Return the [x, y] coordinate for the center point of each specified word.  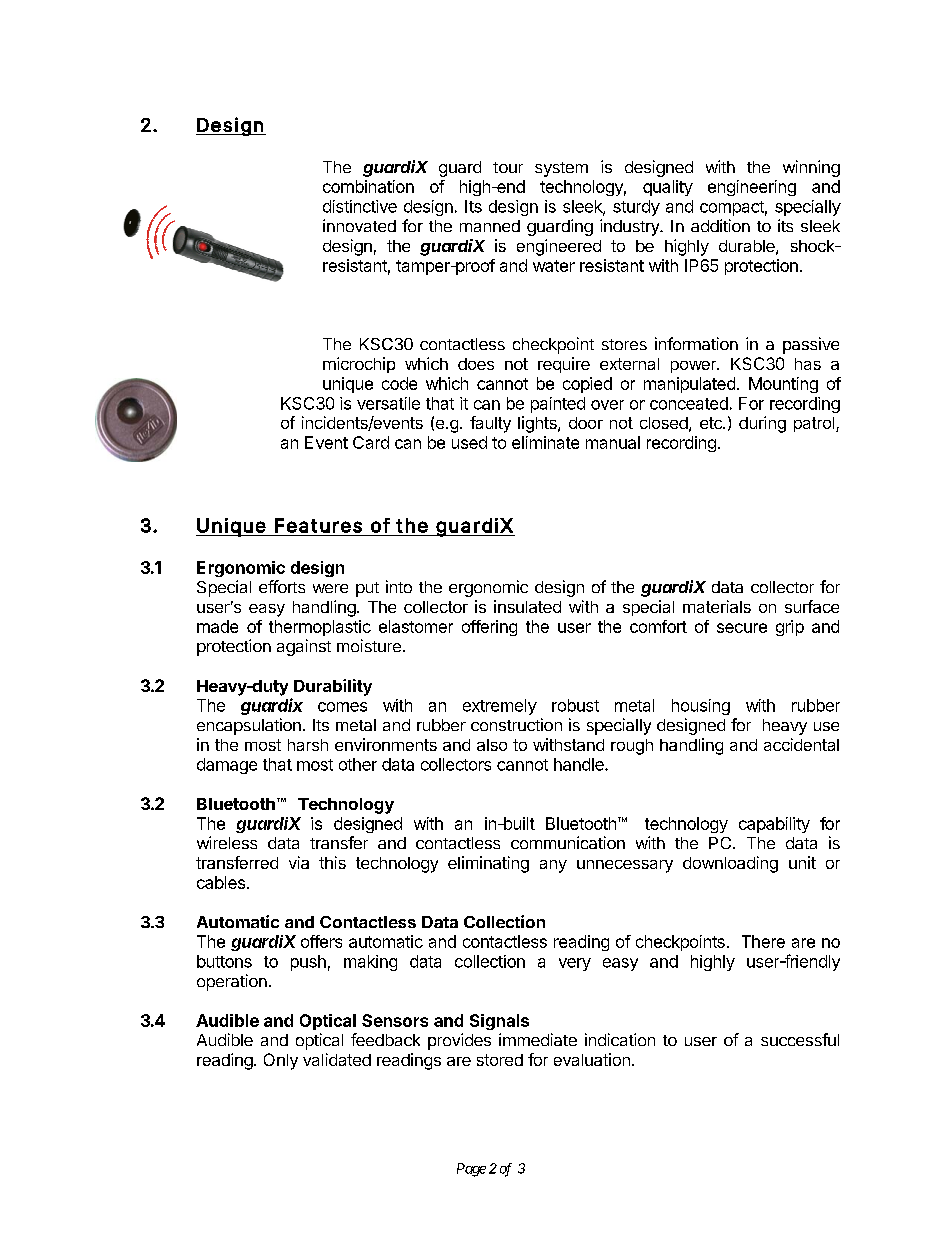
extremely [500, 707]
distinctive [360, 206]
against [304, 647]
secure [742, 628]
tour [508, 167]
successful [800, 1039]
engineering [752, 188]
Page [471, 1170]
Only [281, 1061]
